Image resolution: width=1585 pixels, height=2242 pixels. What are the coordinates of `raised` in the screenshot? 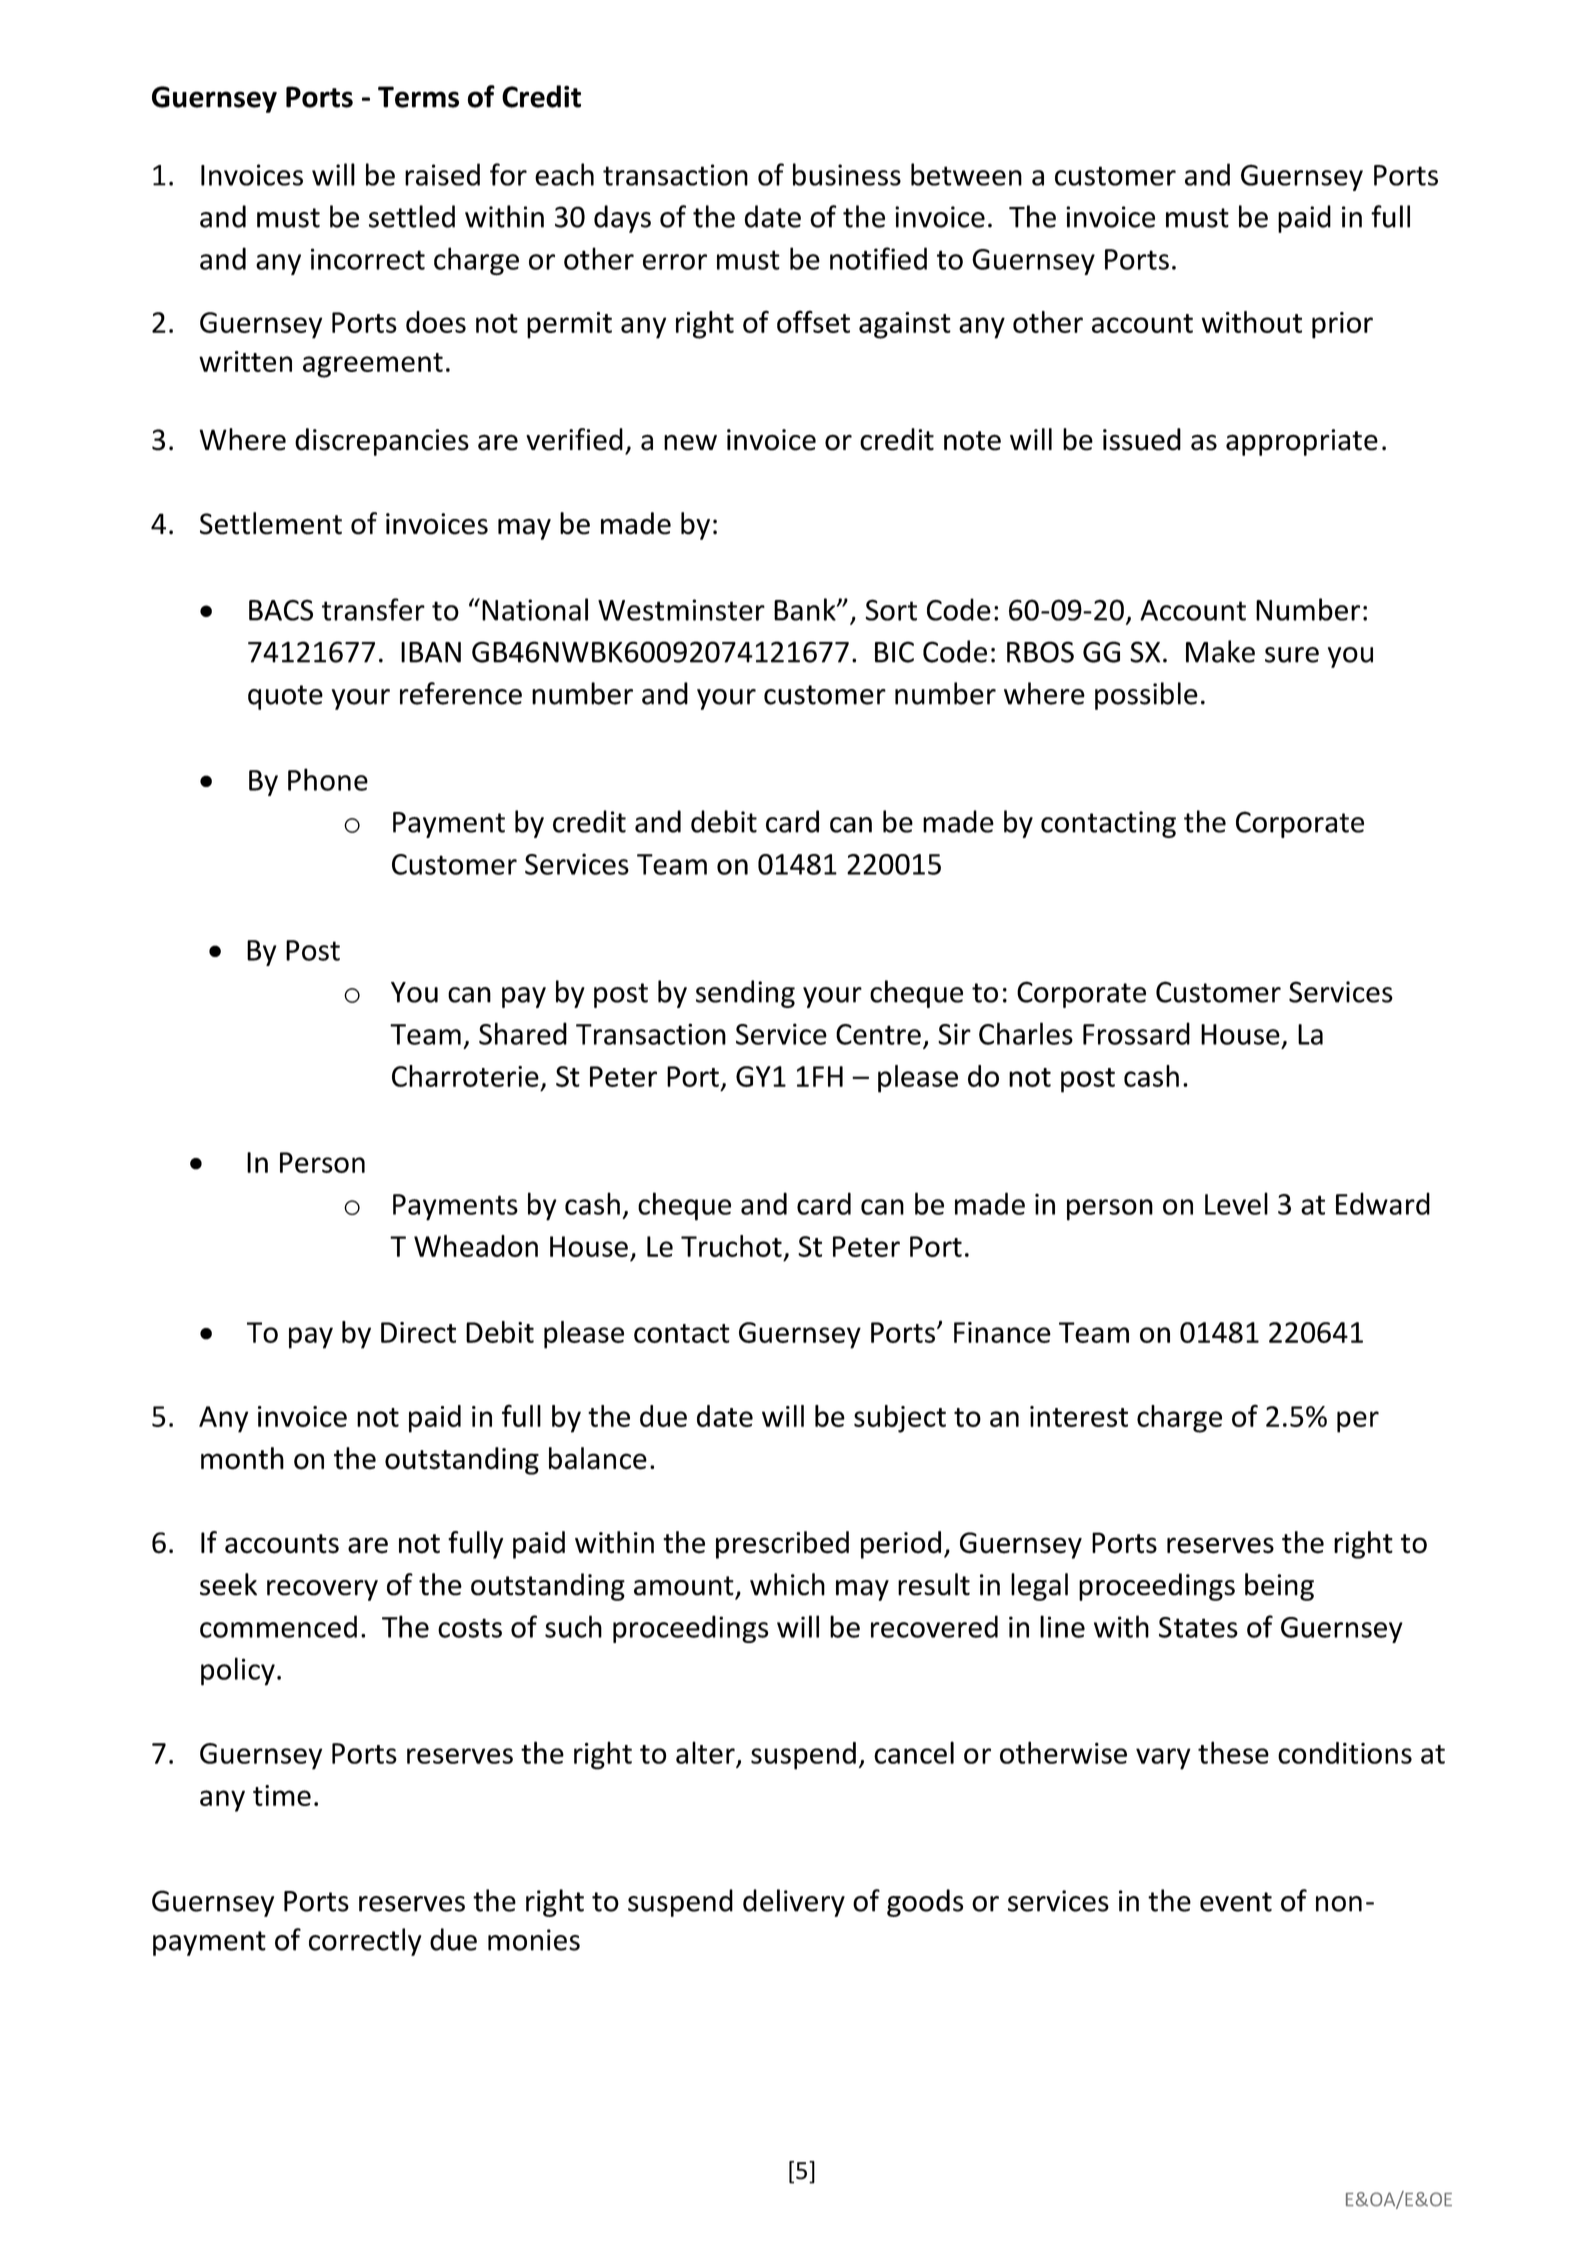 It's located at (442, 174).
